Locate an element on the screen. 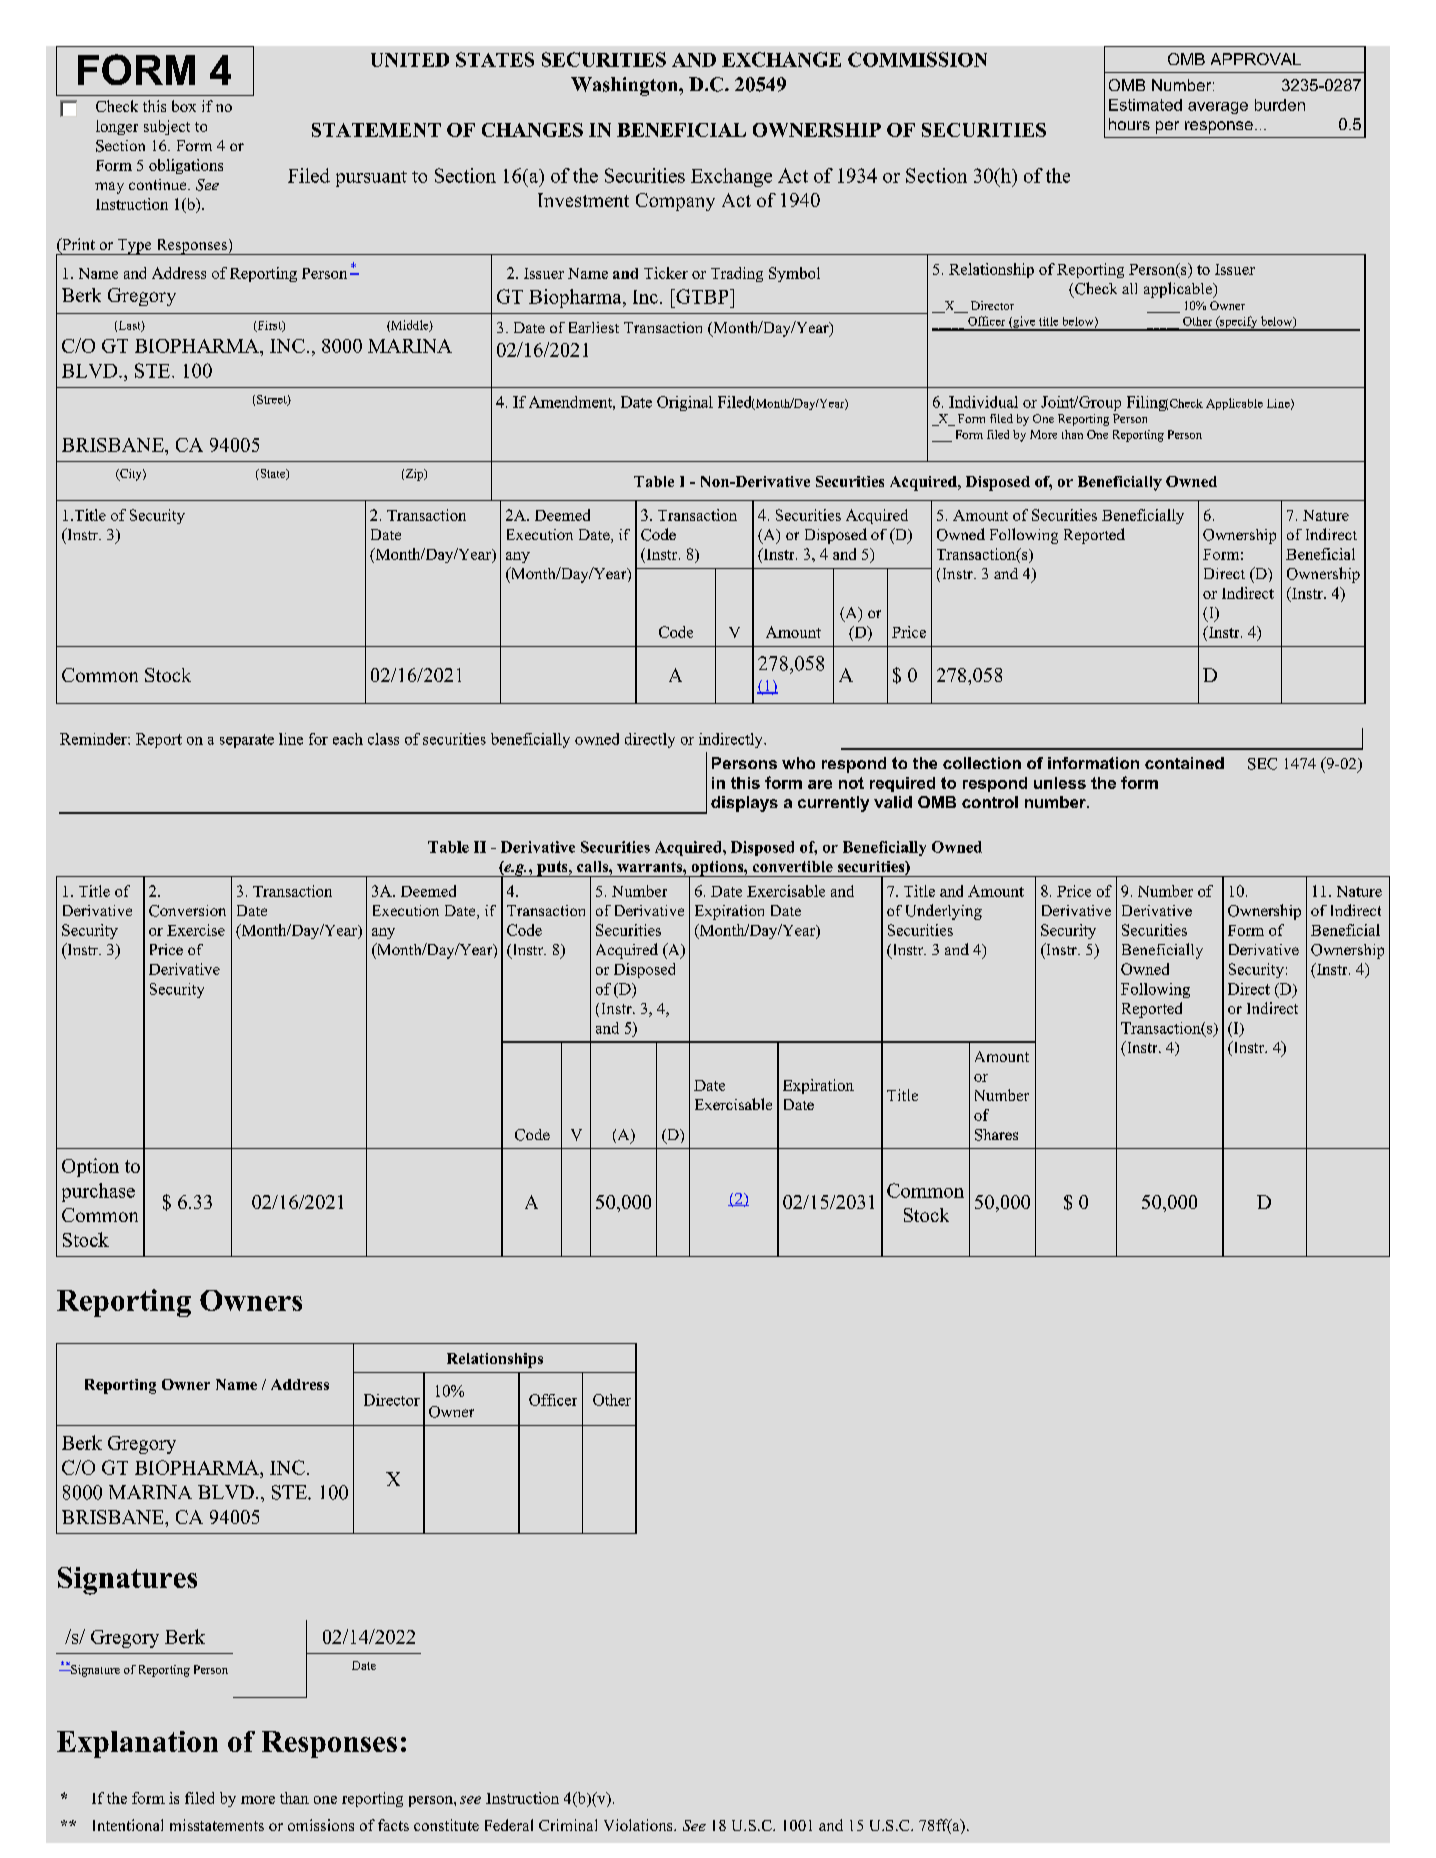 This screenshot has width=1436, height=1858. Washington is located at coordinates (625, 86).
